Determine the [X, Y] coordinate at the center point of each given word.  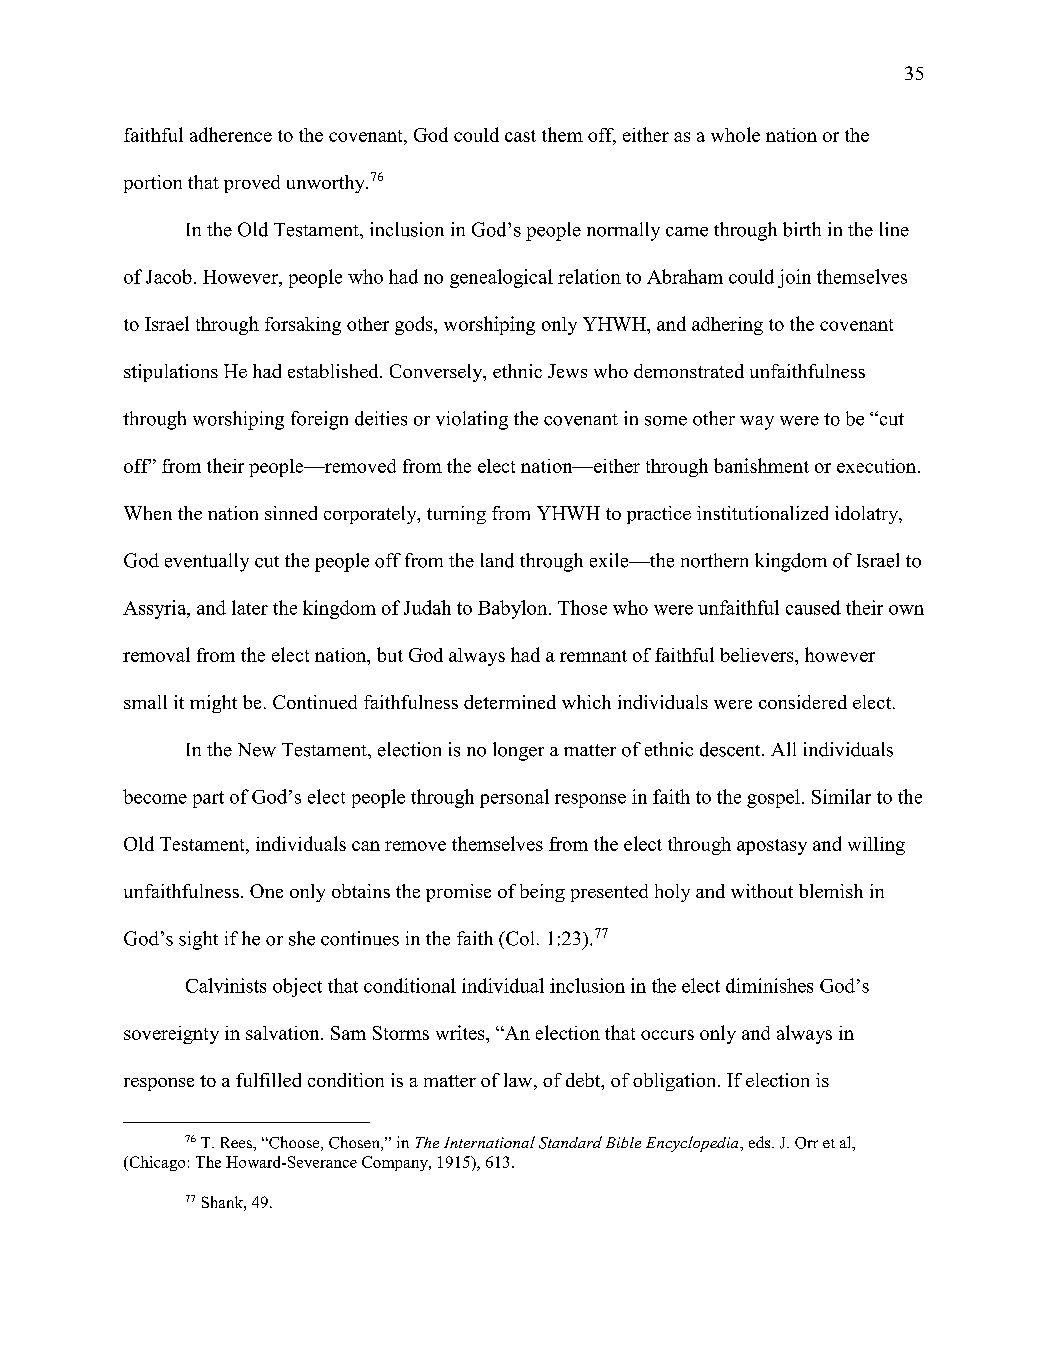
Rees [237, 1142]
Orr [806, 1143]
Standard [570, 1142]
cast [520, 136]
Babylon [514, 609]
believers [758, 655]
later [250, 607]
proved [252, 184]
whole [735, 134]
